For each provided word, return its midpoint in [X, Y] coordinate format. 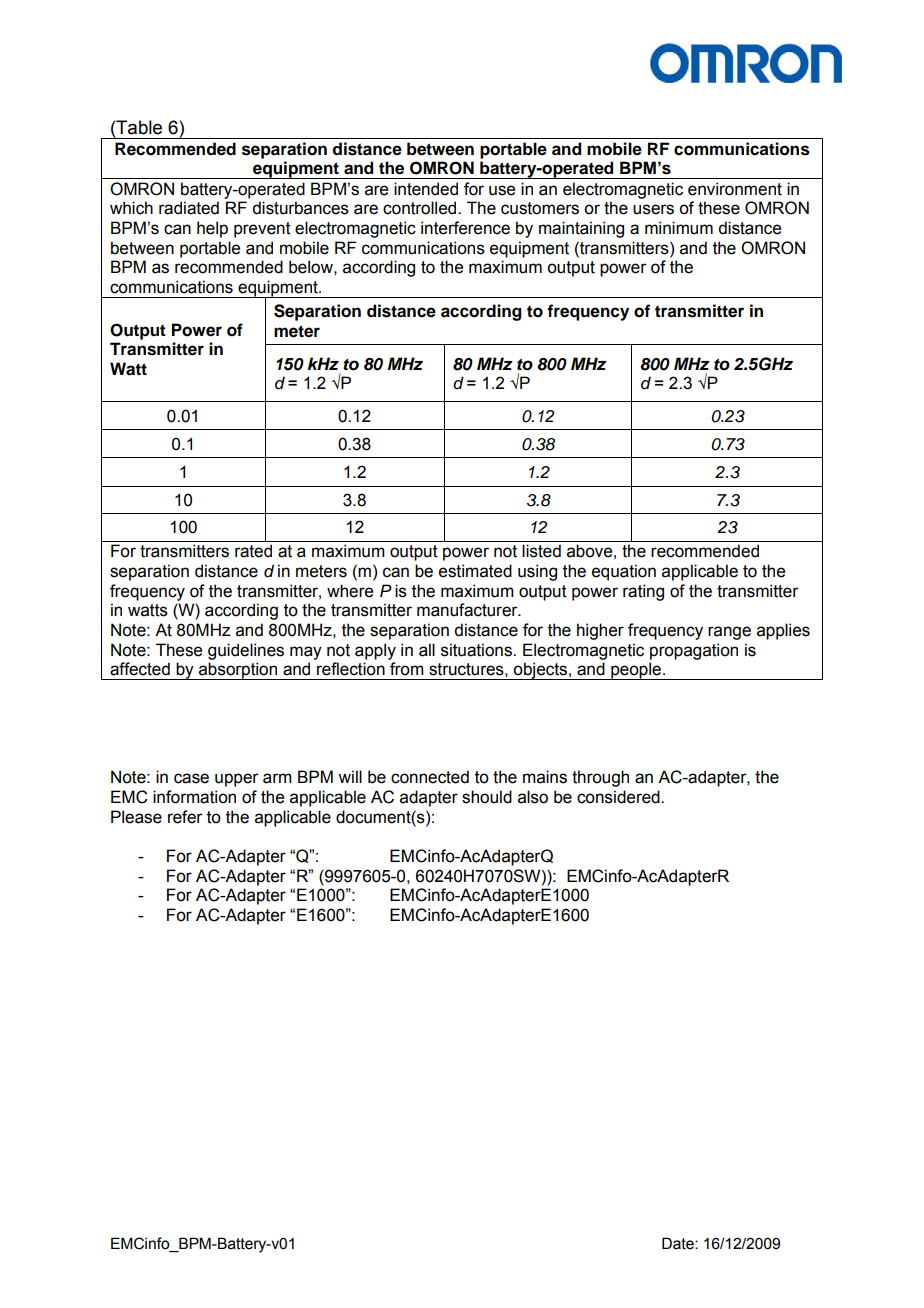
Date [679, 1243]
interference [465, 228]
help [212, 229]
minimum [679, 228]
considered [619, 797]
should [487, 797]
